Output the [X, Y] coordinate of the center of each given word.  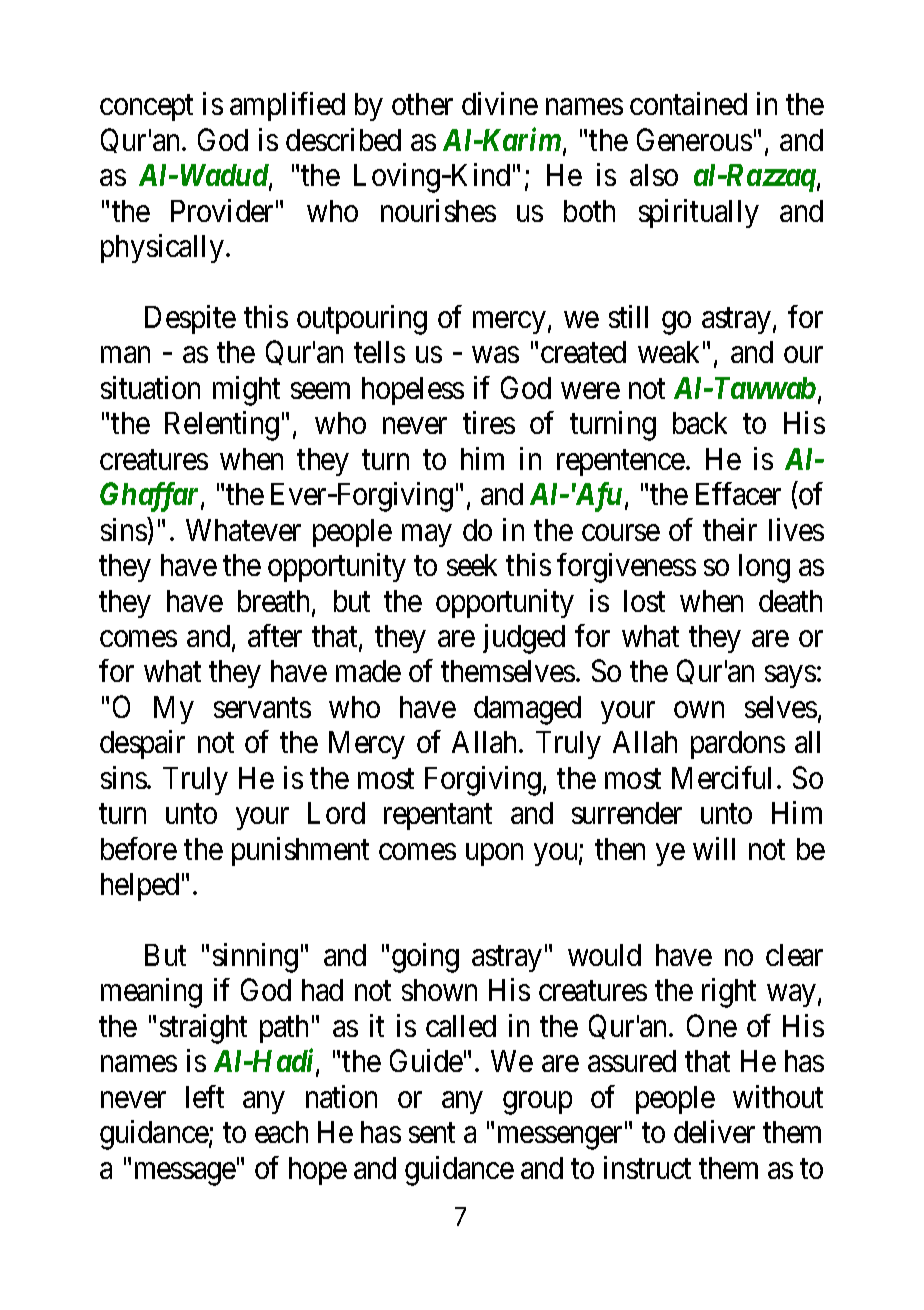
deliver [714, 1131]
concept [146, 108]
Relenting [222, 426]
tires [489, 422]
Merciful [721, 777]
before [139, 848]
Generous [694, 139]
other [422, 104]
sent [432, 1133]
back [700, 423]
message [185, 1174]
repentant [438, 817]
